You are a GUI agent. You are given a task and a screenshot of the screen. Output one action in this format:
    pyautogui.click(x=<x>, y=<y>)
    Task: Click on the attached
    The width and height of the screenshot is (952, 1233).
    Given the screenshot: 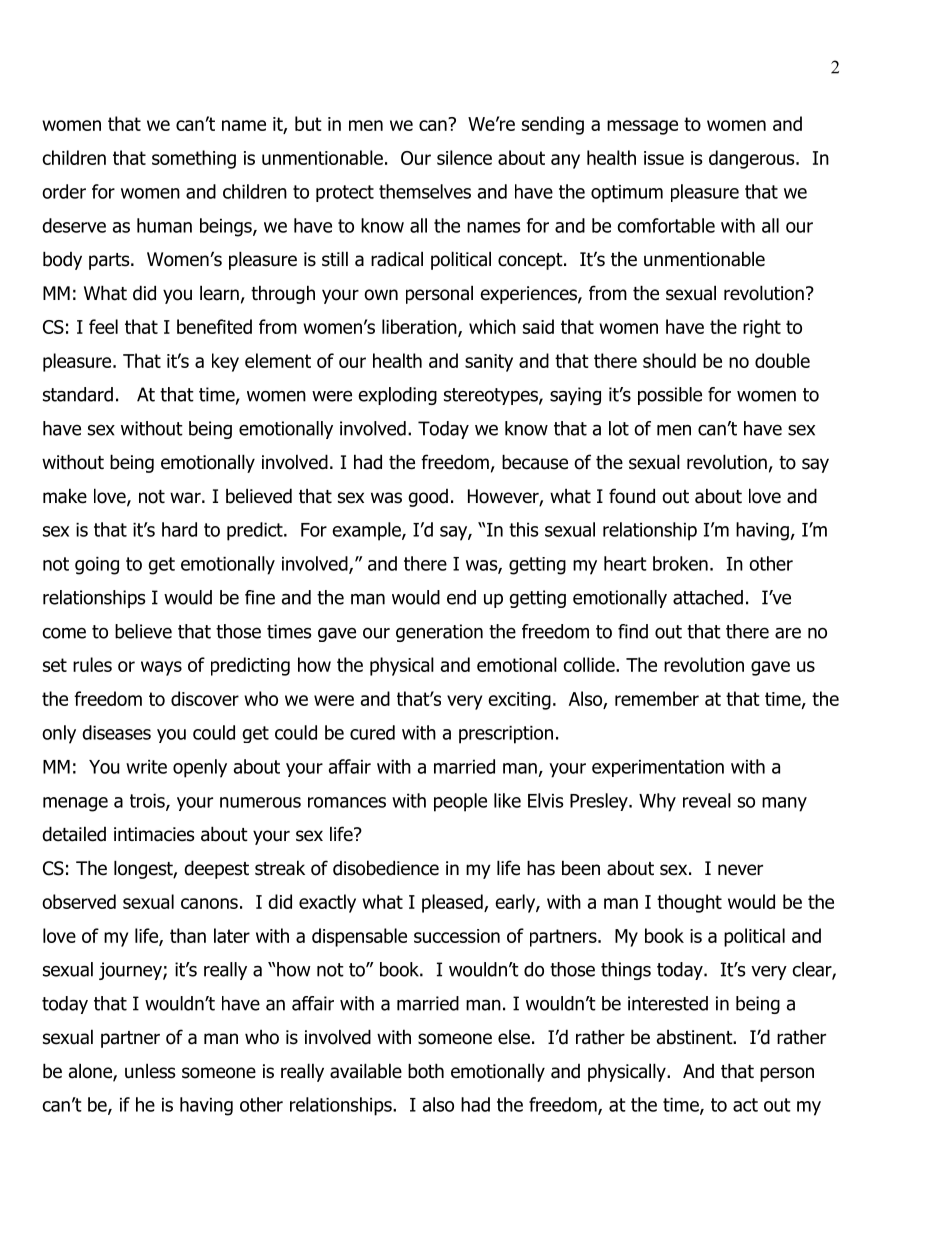 What is the action you would take?
    pyautogui.click(x=708, y=597)
